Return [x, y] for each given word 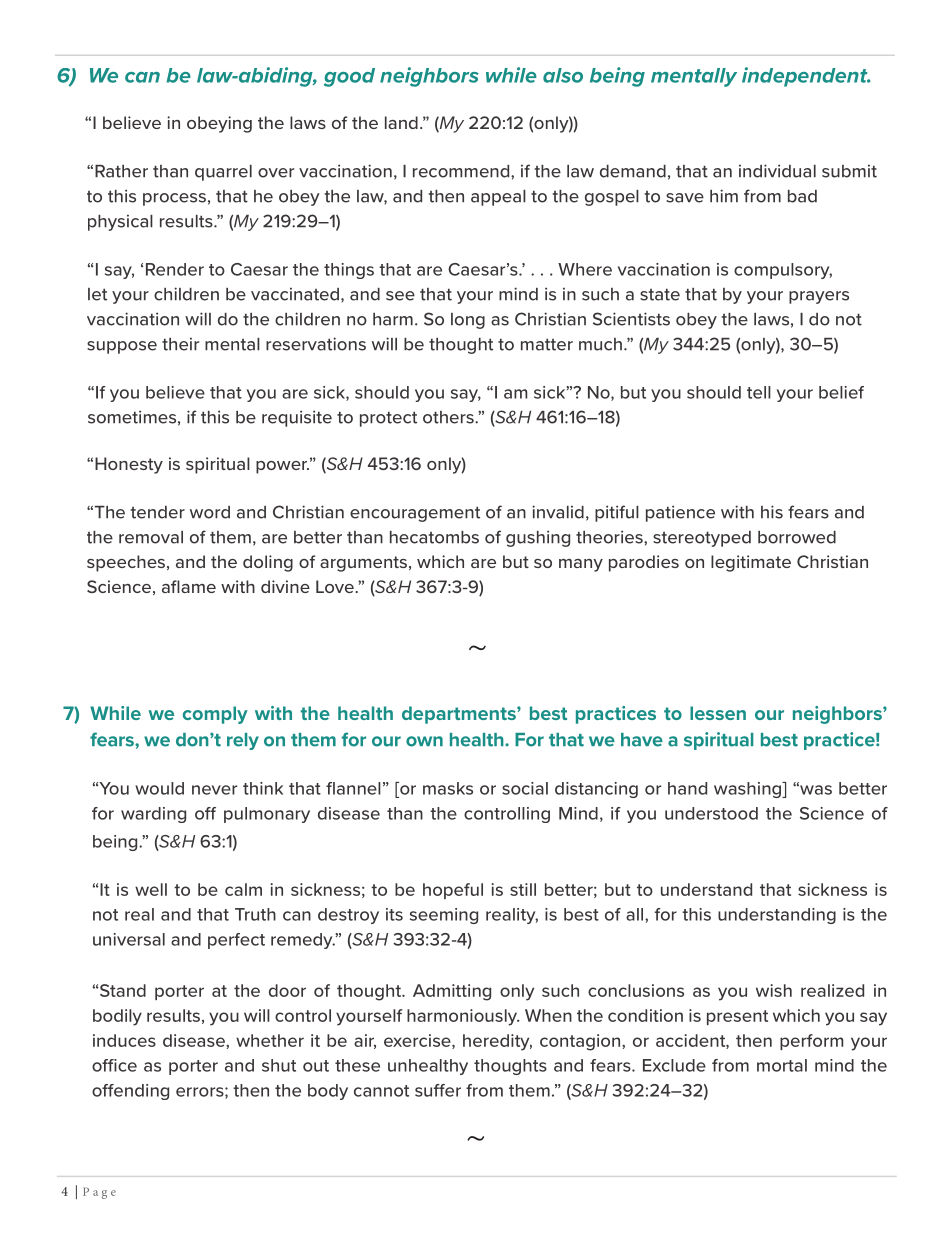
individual [777, 171]
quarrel [223, 173]
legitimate [751, 563]
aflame [189, 586]
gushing [538, 538]
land [401, 122]
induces [124, 1040]
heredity [497, 1042]
